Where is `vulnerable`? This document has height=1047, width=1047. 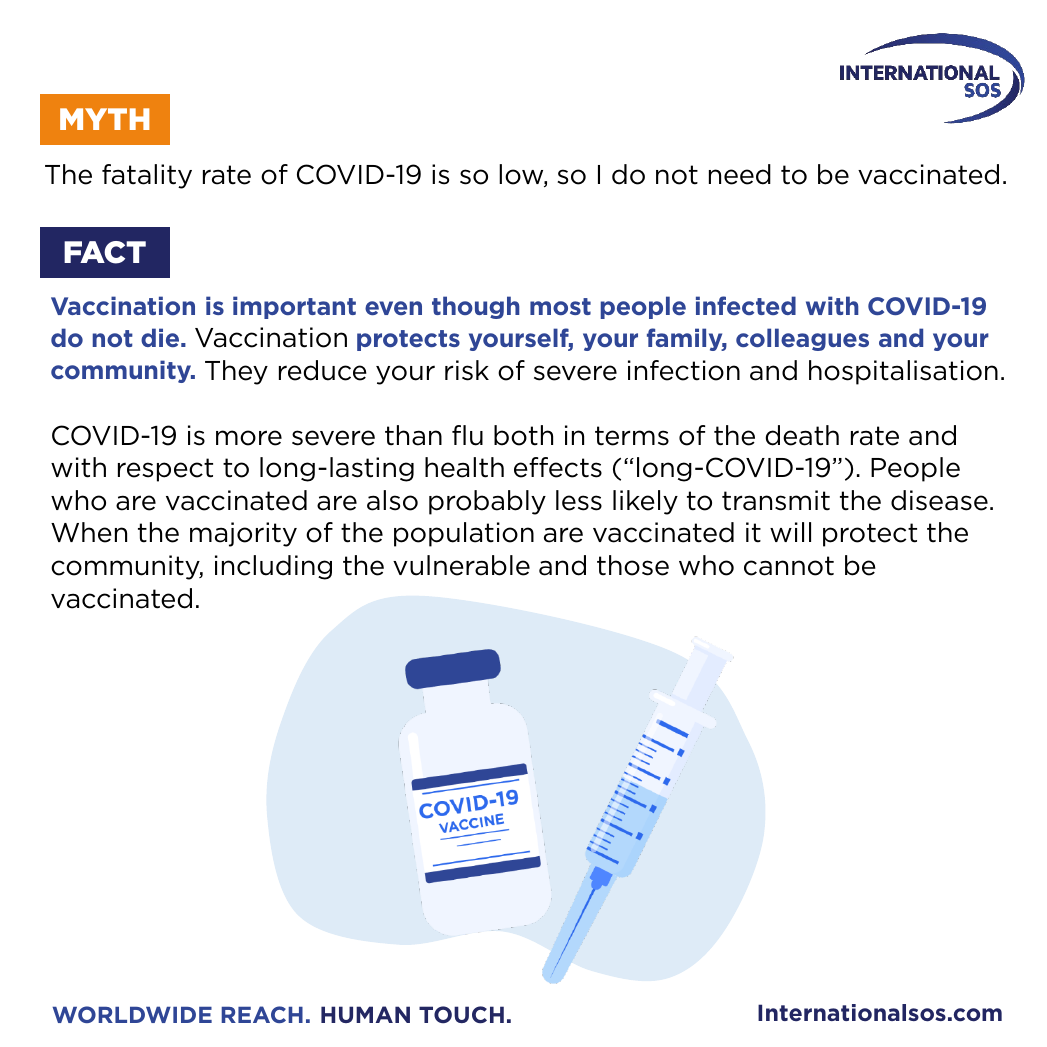 vulnerable is located at coordinates (461, 565).
